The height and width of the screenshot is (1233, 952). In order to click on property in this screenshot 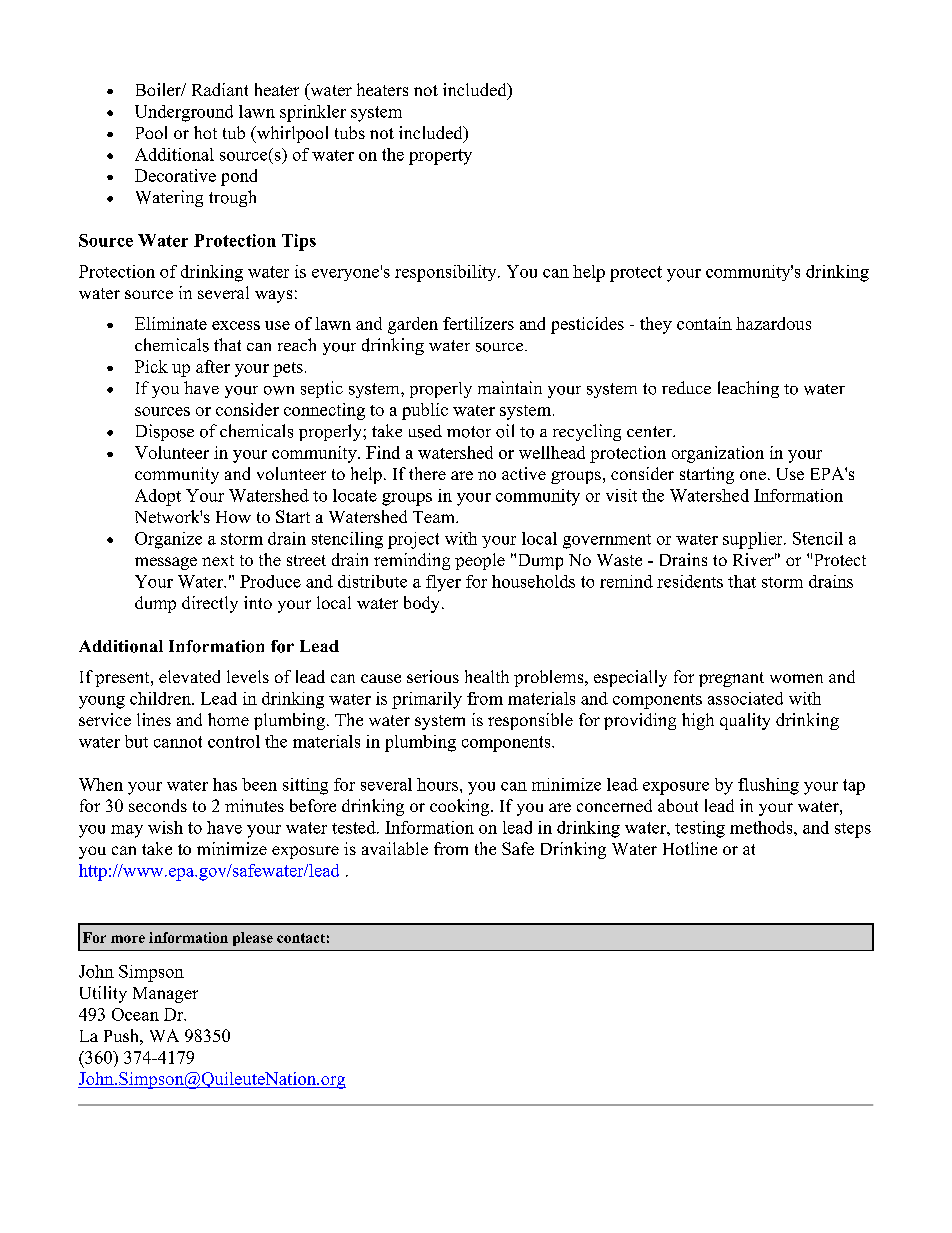, I will do `click(440, 157)`.
